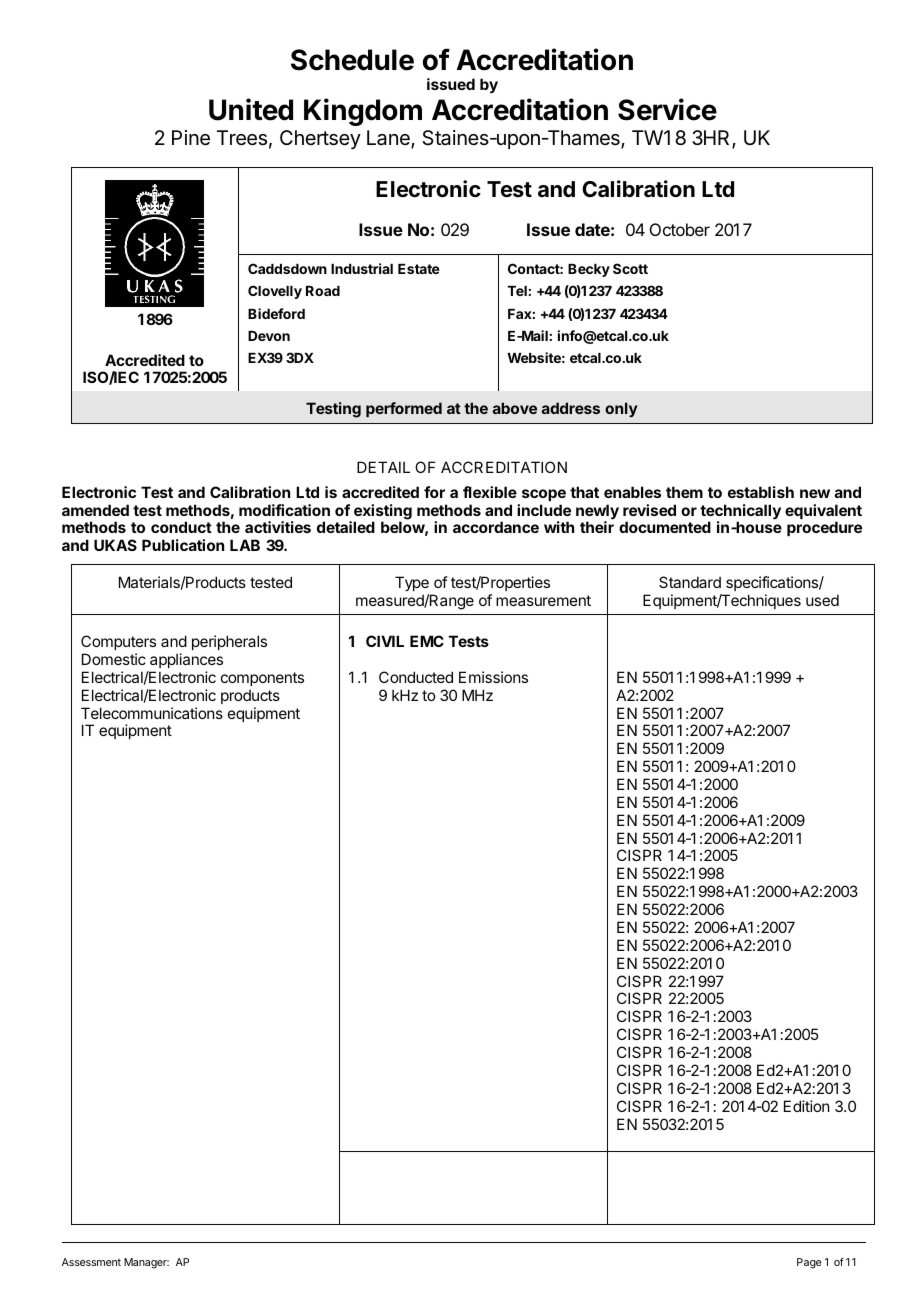 The image size is (924, 1308). What do you see at coordinates (809, 1263) in the screenshot?
I see `Page` at bounding box center [809, 1263].
